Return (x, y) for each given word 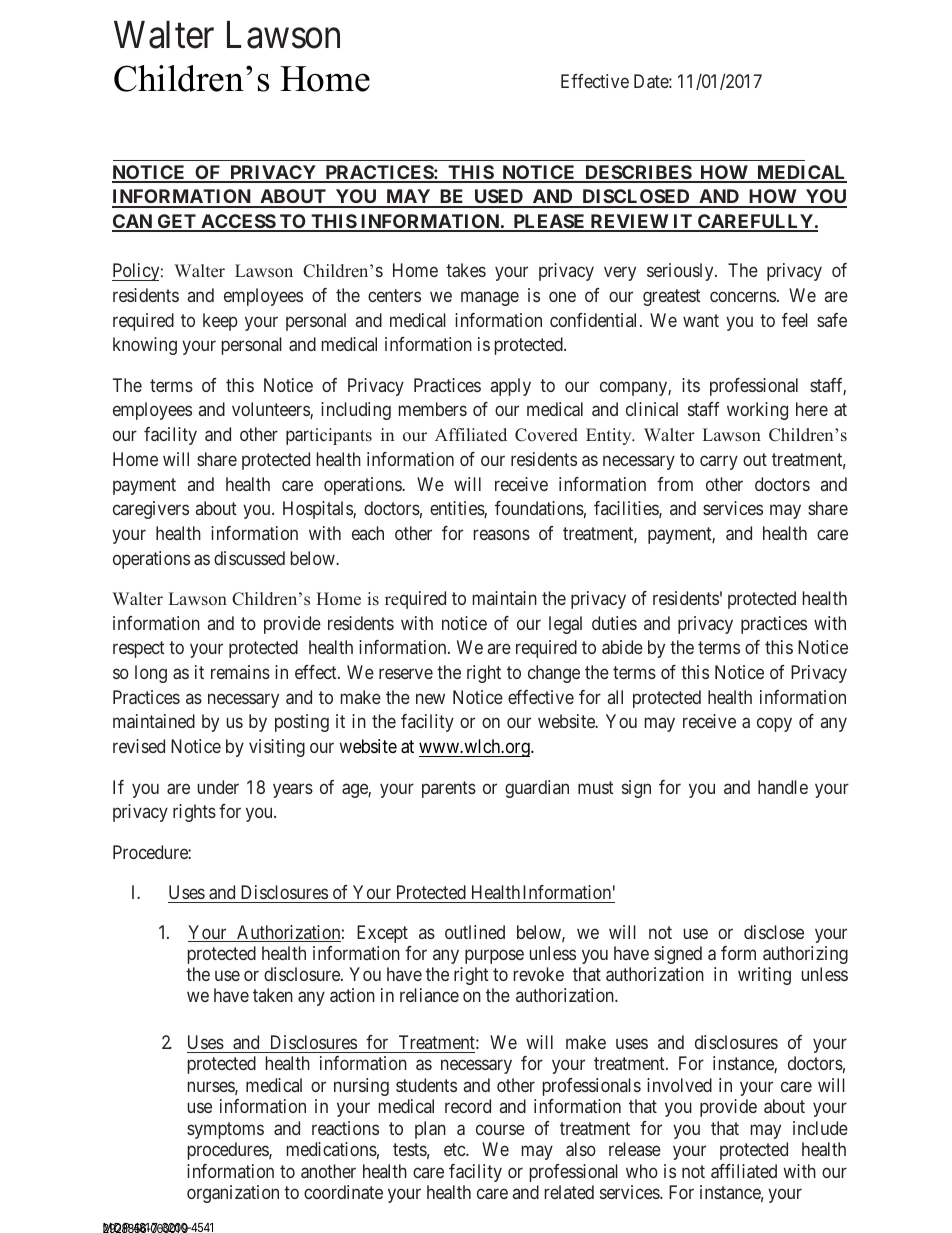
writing (764, 976)
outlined (475, 932)
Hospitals (318, 510)
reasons (502, 534)
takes (466, 270)
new (430, 698)
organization (233, 1194)
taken (273, 995)
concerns (743, 296)
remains (240, 672)
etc (455, 1150)
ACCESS (238, 222)
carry (719, 462)
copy (774, 725)
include (820, 1128)
